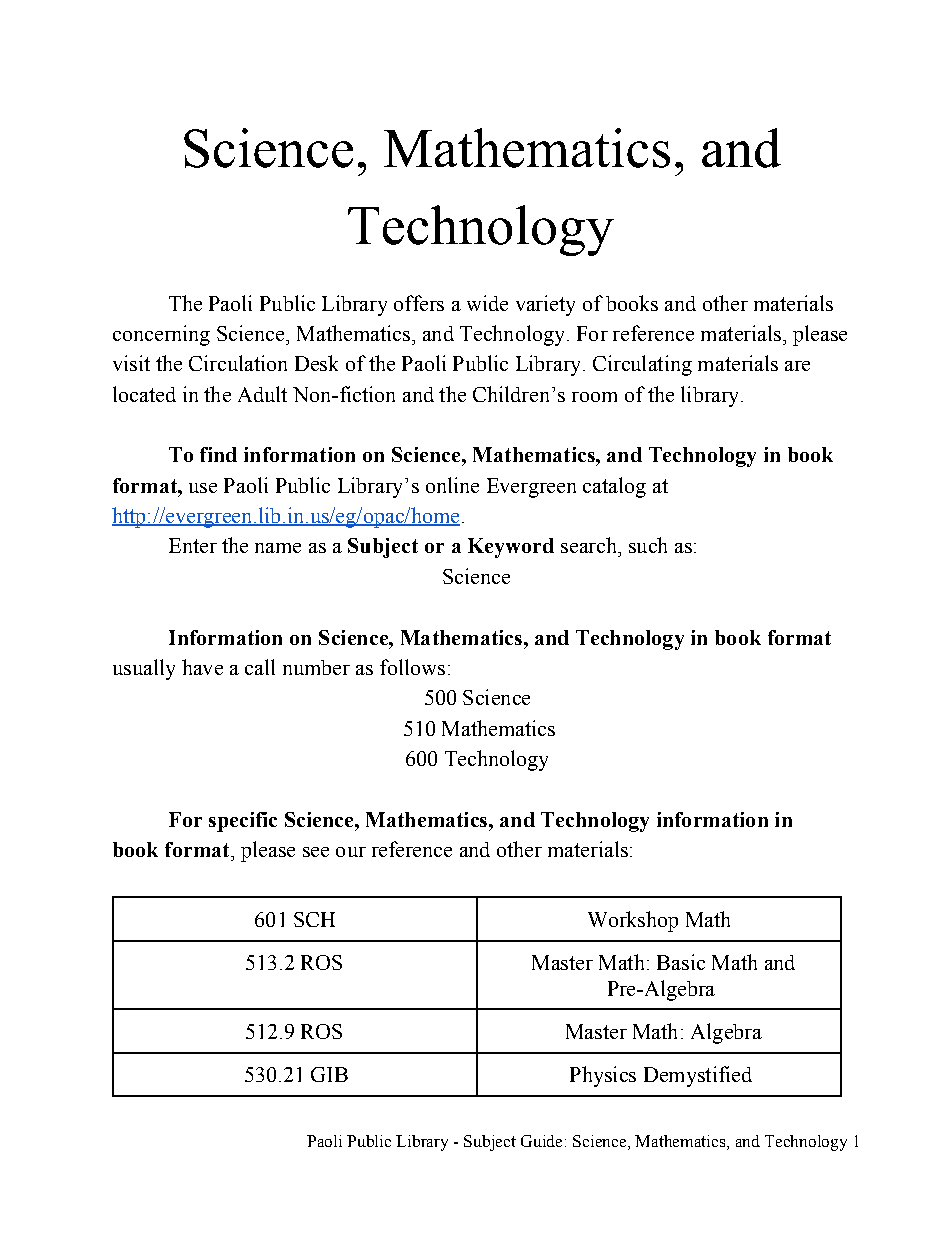 The height and width of the image is (1233, 952). I want to click on concerning, so click(161, 335).
